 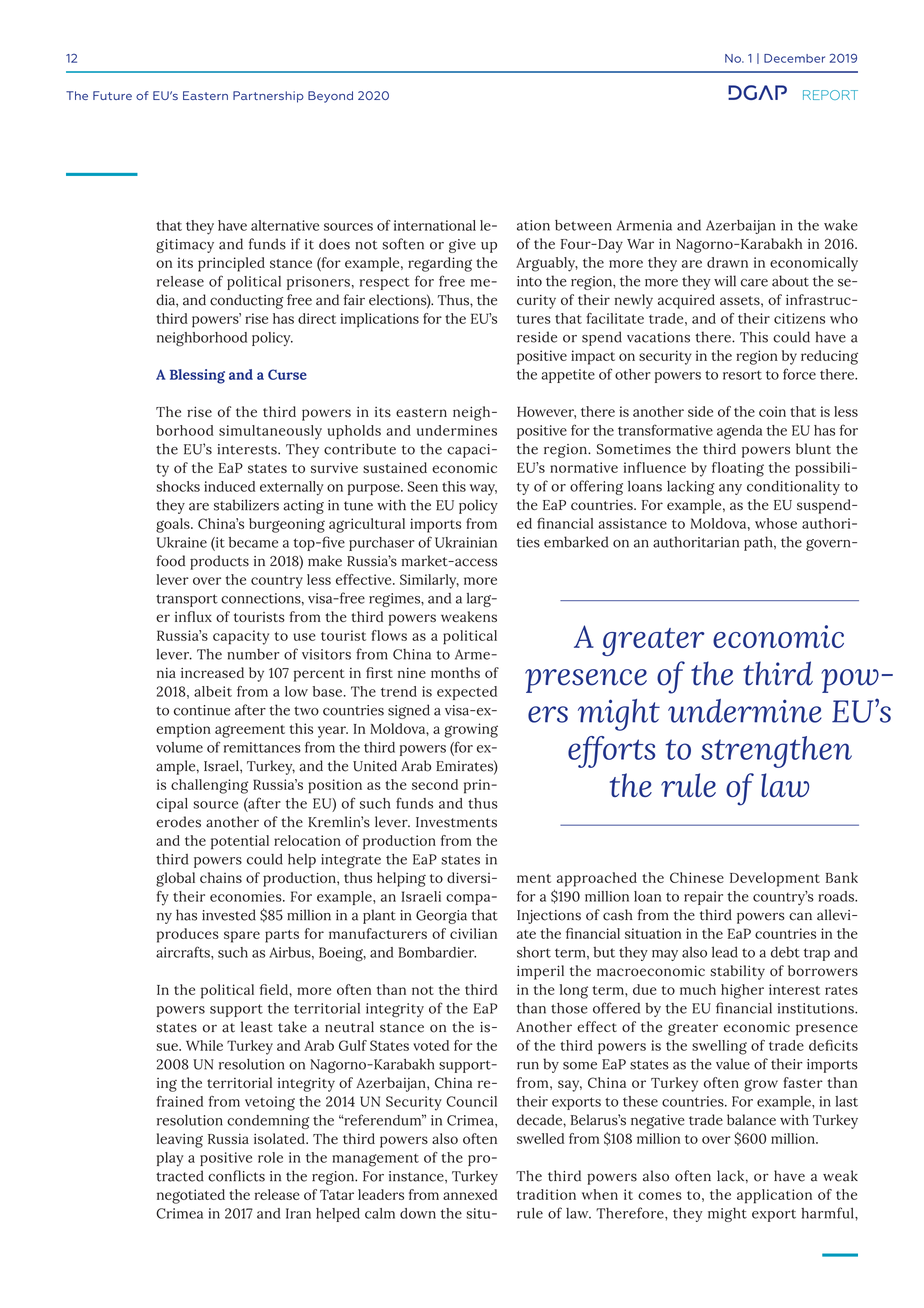 I want to click on months, so click(x=455, y=672).
